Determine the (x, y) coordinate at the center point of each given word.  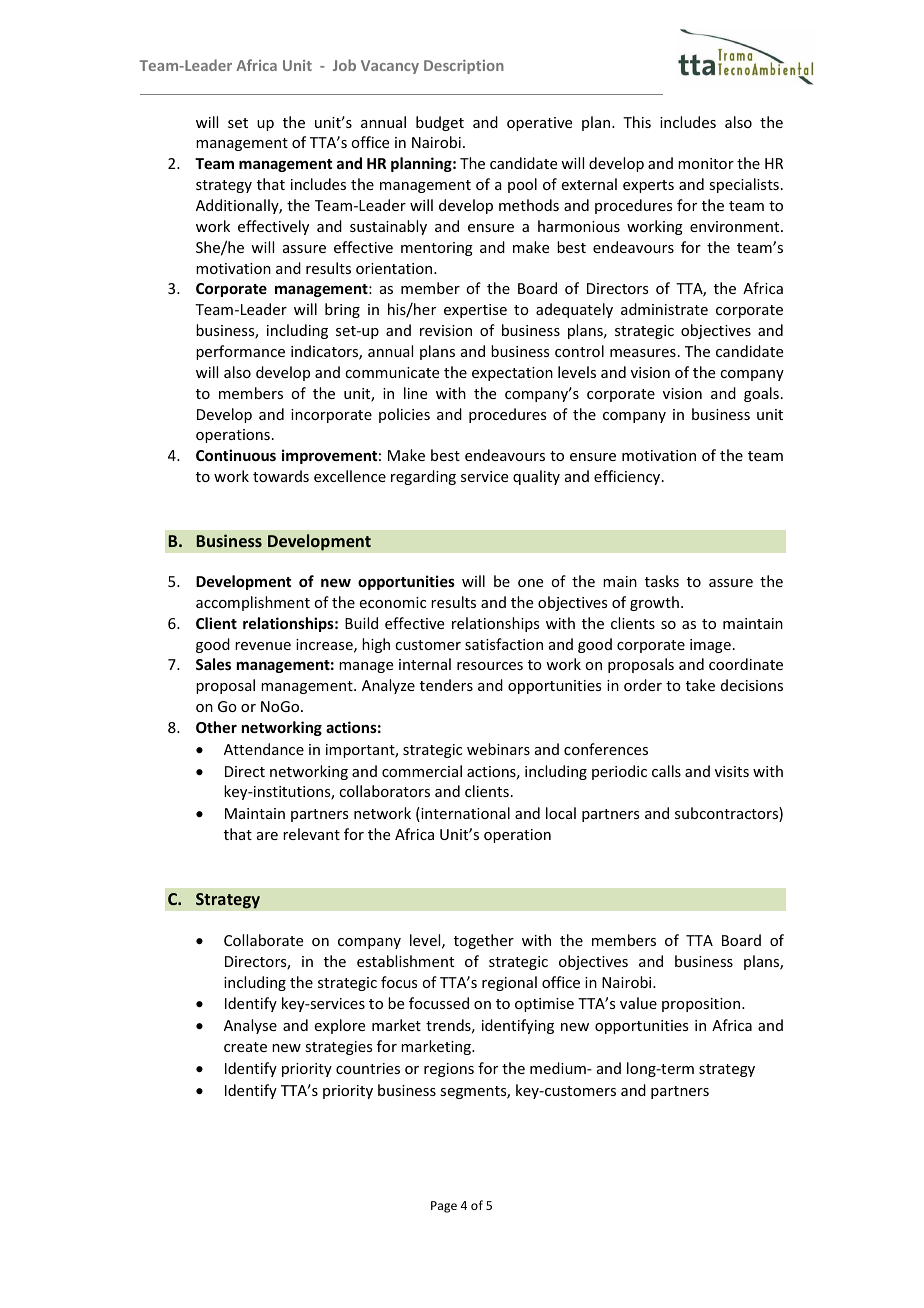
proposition (702, 1005)
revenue (263, 646)
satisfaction (504, 644)
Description (464, 67)
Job (344, 65)
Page (444, 1207)
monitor (706, 163)
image (710, 646)
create (245, 1047)
